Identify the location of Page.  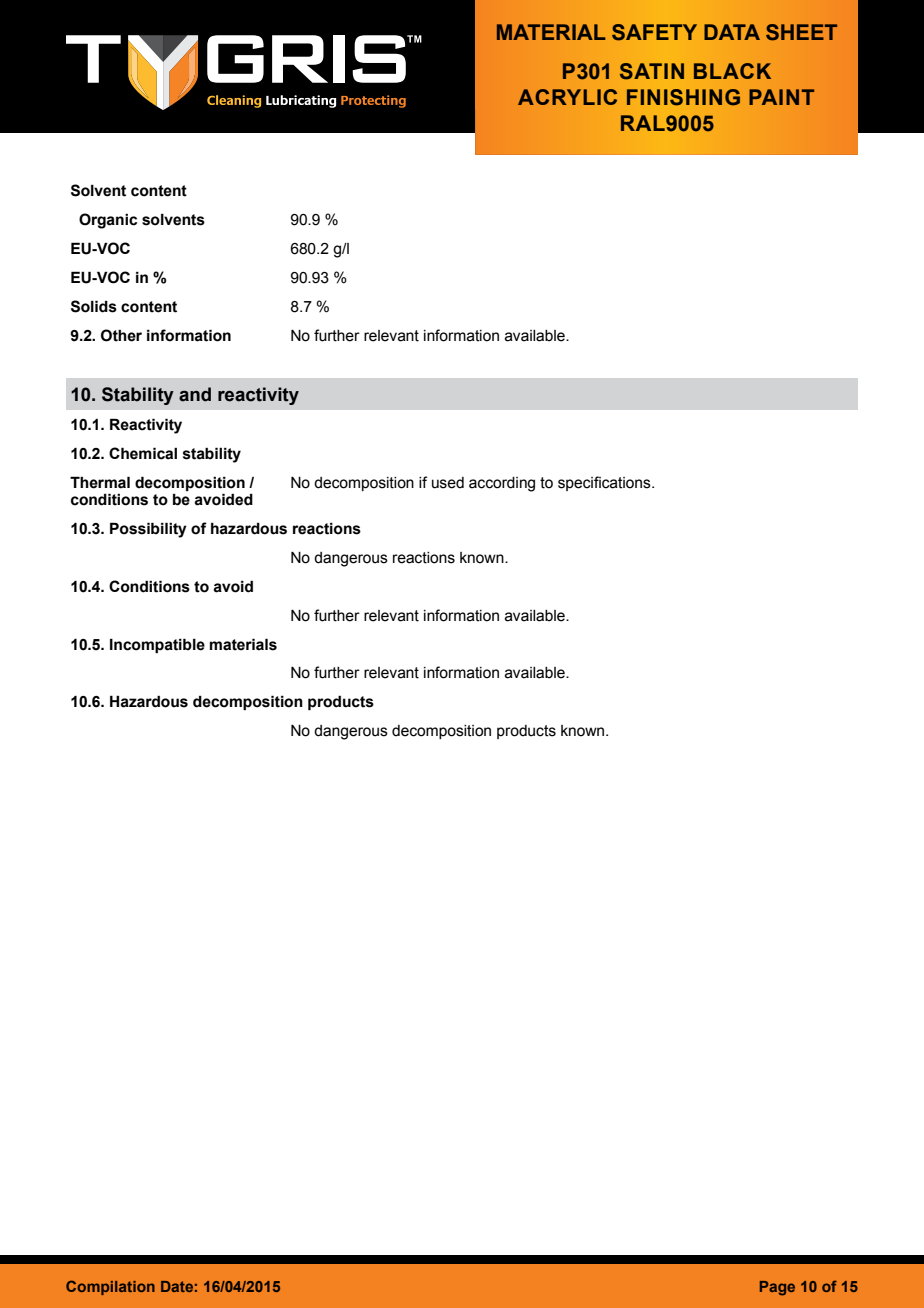
(777, 1288).
